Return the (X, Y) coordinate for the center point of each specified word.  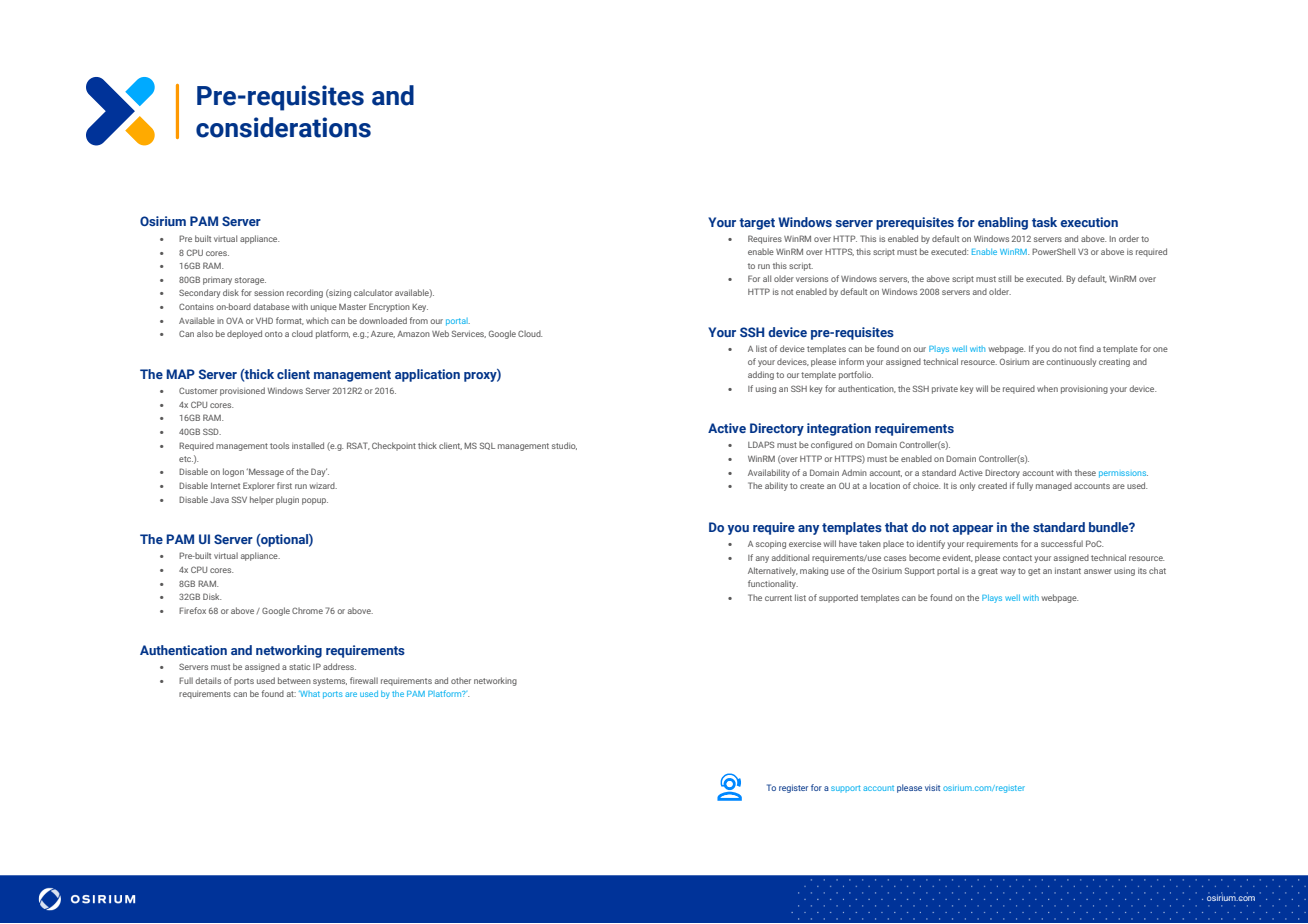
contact (1017, 558)
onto (274, 334)
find (1086, 348)
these (1085, 472)
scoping (771, 545)
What (309, 694)
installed (308, 445)
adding (761, 375)
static (300, 667)
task (1044, 222)
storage (250, 281)
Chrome (307, 610)
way (1008, 572)
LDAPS (761, 444)
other (461, 680)
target (757, 224)
